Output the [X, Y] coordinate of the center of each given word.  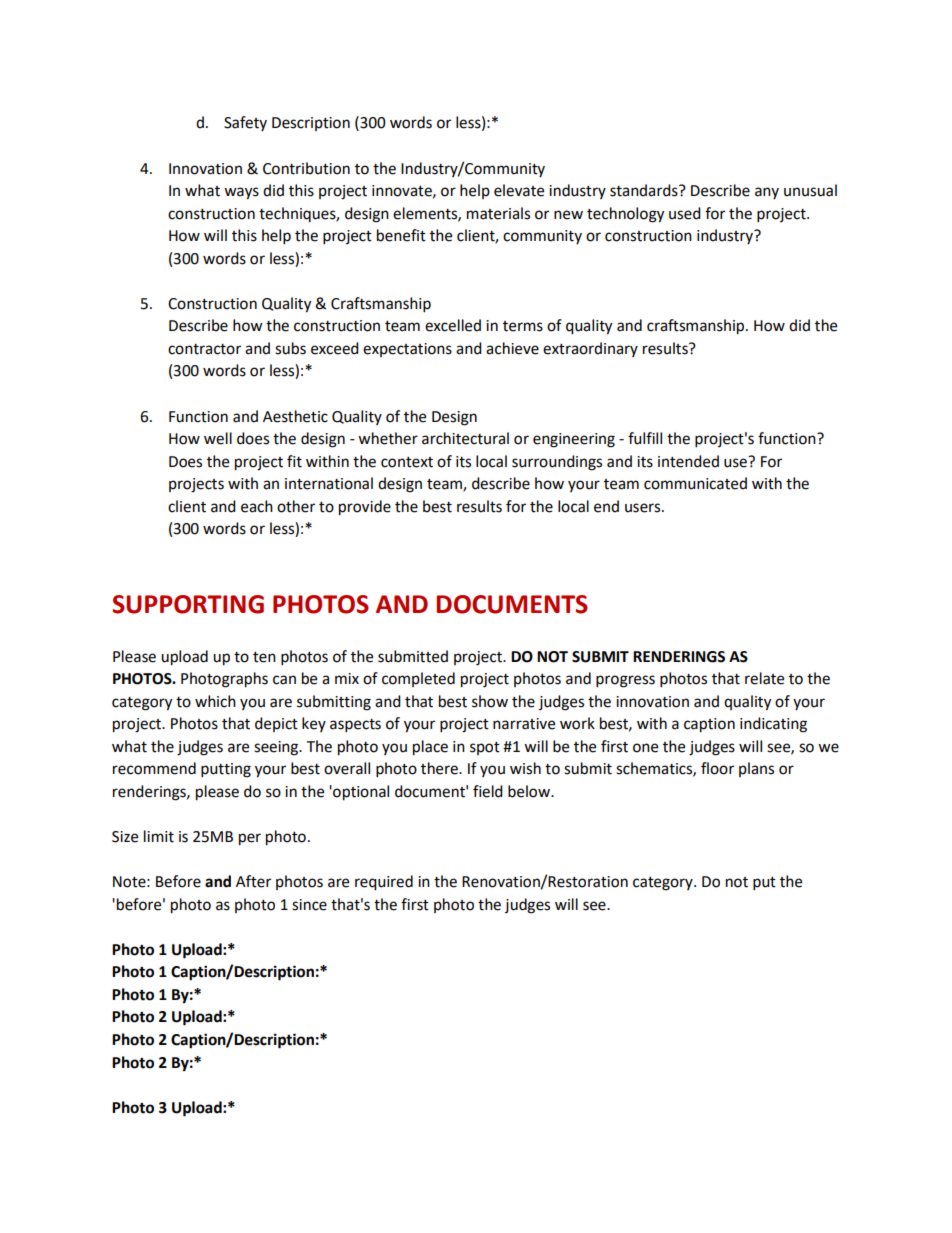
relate [764, 678]
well [218, 438]
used [685, 213]
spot [485, 748]
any [767, 193]
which [215, 701]
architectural [465, 438]
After [253, 881]
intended [688, 461]
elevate [519, 190]
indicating [773, 725]
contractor [204, 349]
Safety [245, 123]
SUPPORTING [188, 604]
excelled [453, 325]
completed [418, 679]
